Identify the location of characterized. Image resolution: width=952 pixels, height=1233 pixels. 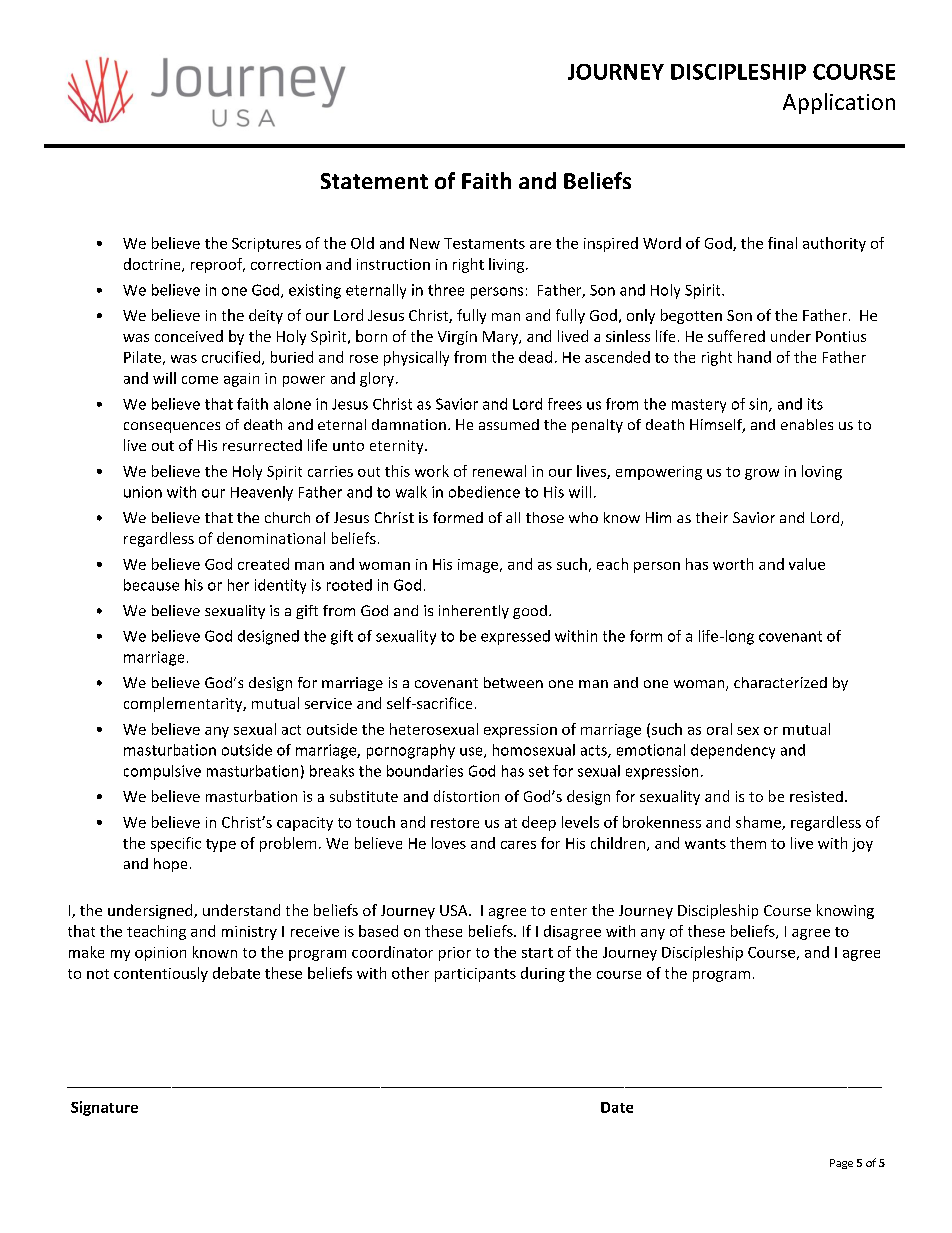
(780, 682).
